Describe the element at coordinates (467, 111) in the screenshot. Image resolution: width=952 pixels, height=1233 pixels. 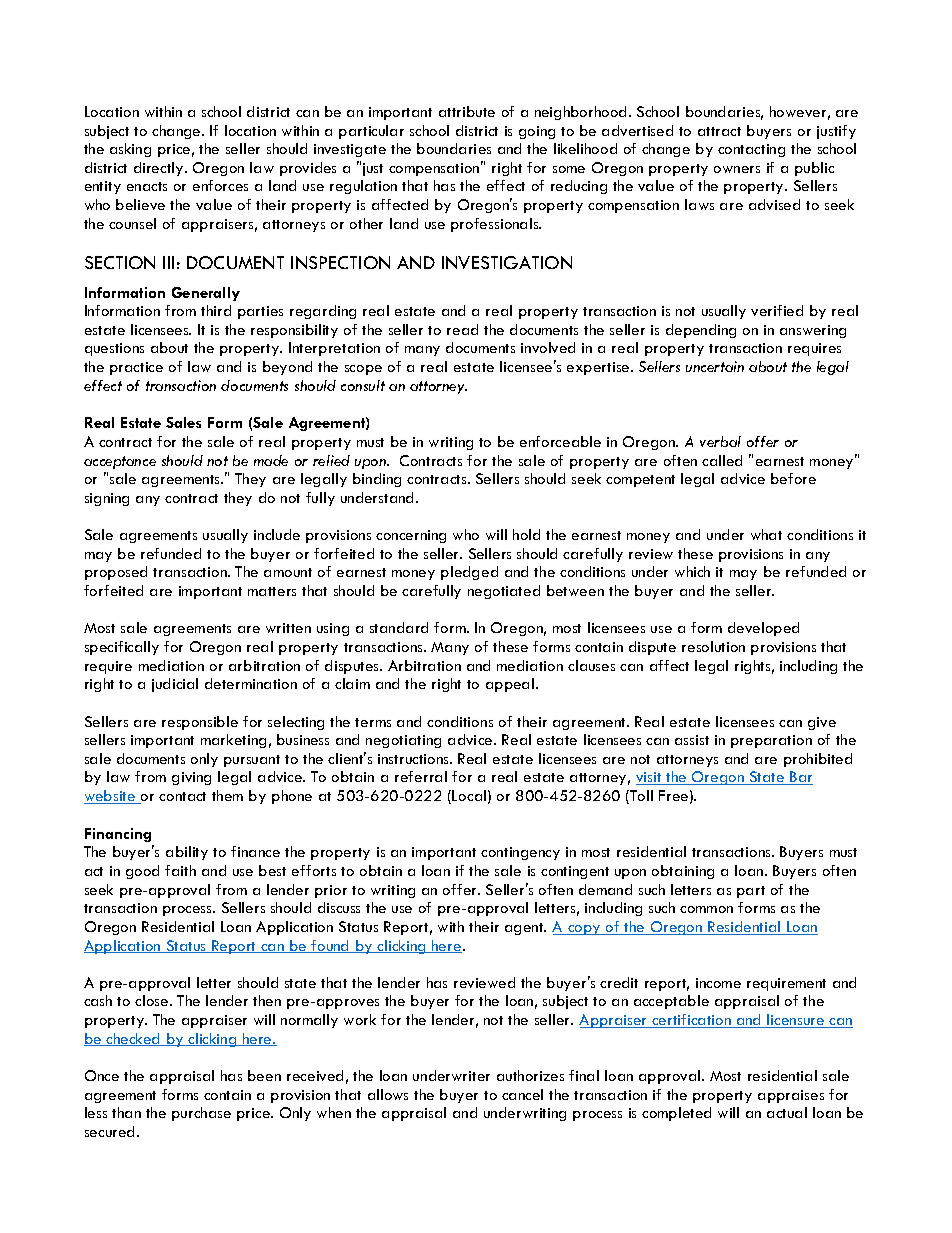
I see `attribute` at that location.
